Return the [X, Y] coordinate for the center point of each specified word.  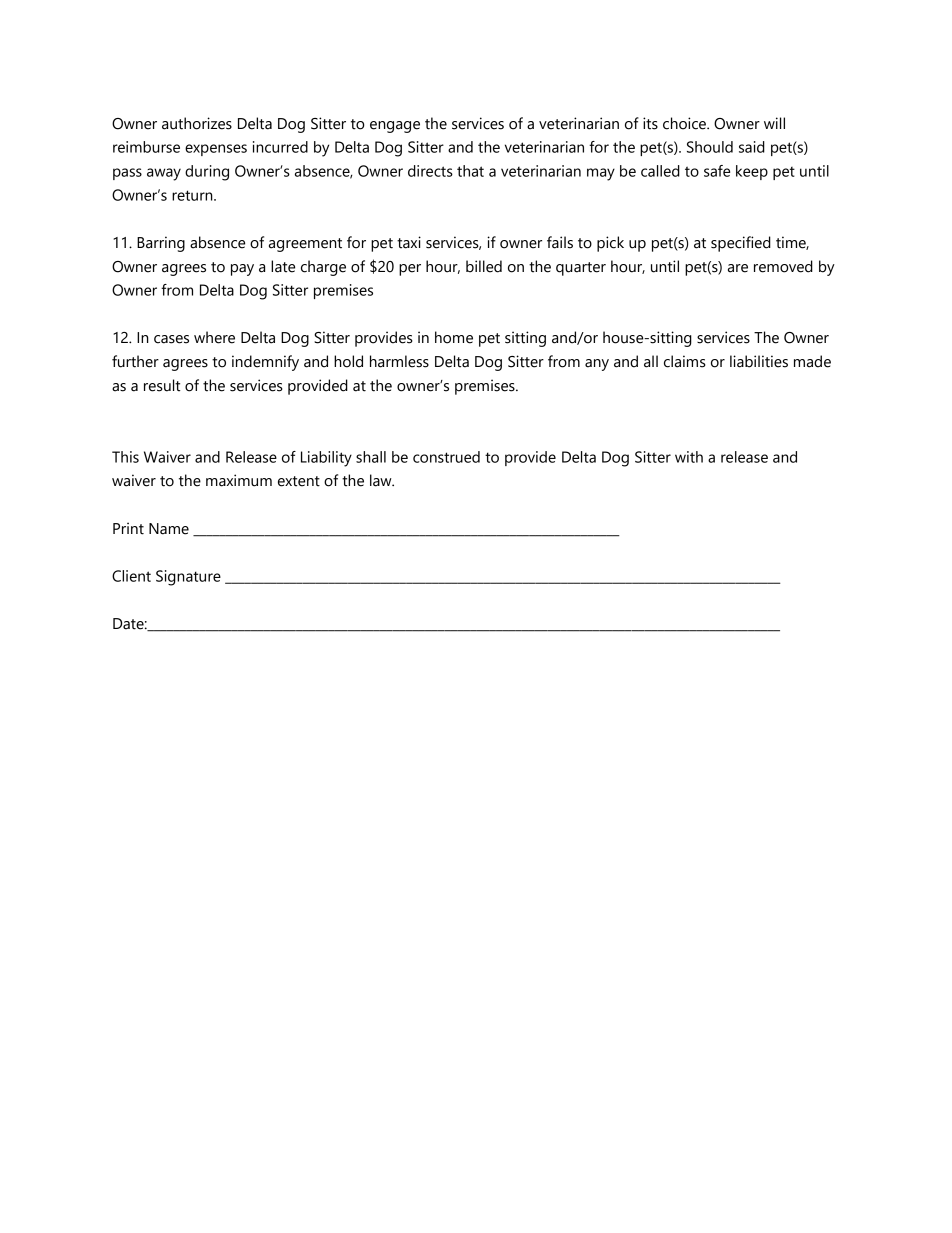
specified [741, 244]
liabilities [759, 361]
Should [710, 147]
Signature [188, 578]
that [470, 171]
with [689, 457]
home [454, 337]
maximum [239, 480]
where [214, 337]
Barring [161, 244]
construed [446, 457]
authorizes [197, 123]
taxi [409, 242]
